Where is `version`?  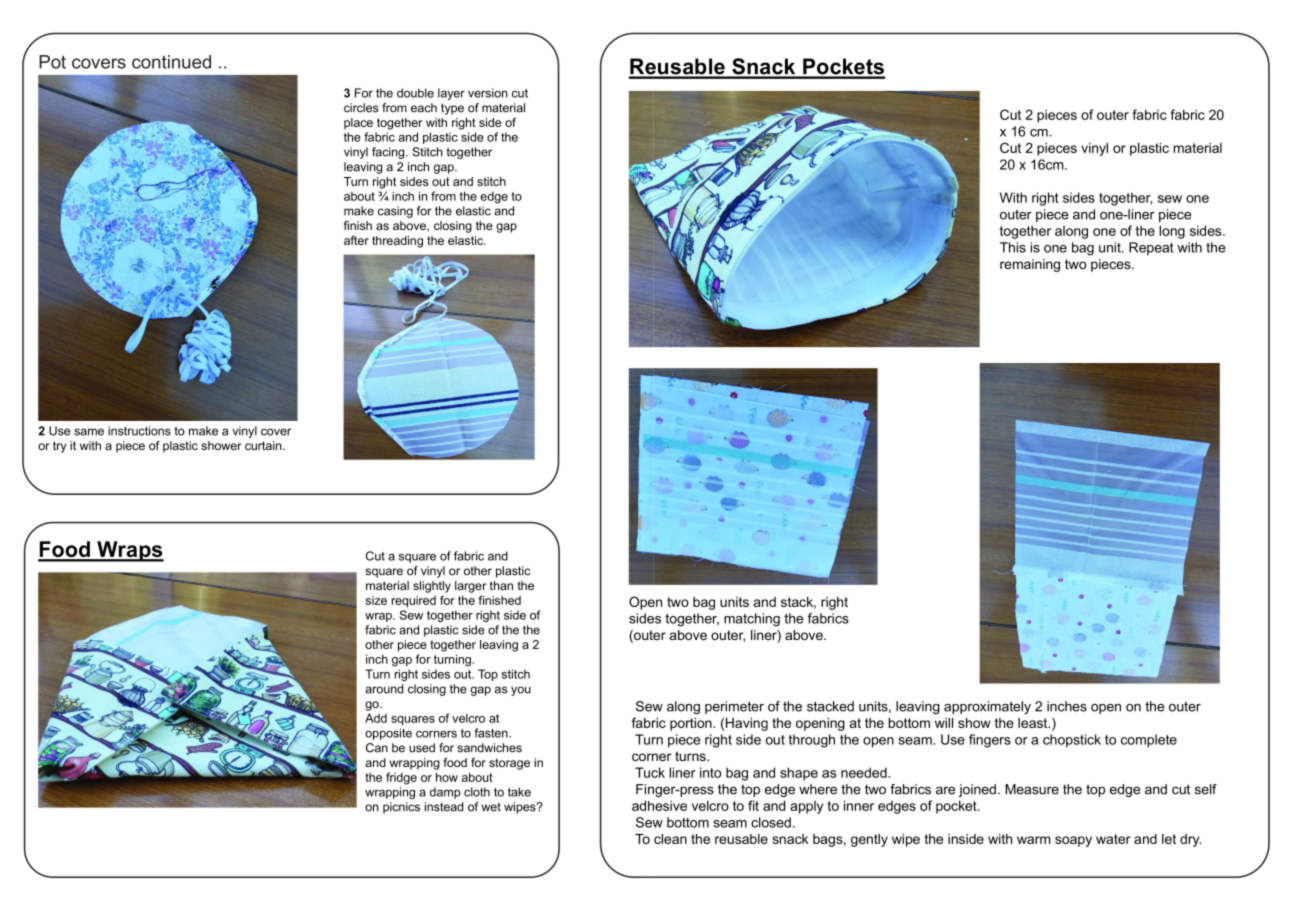
version is located at coordinates (488, 93).
